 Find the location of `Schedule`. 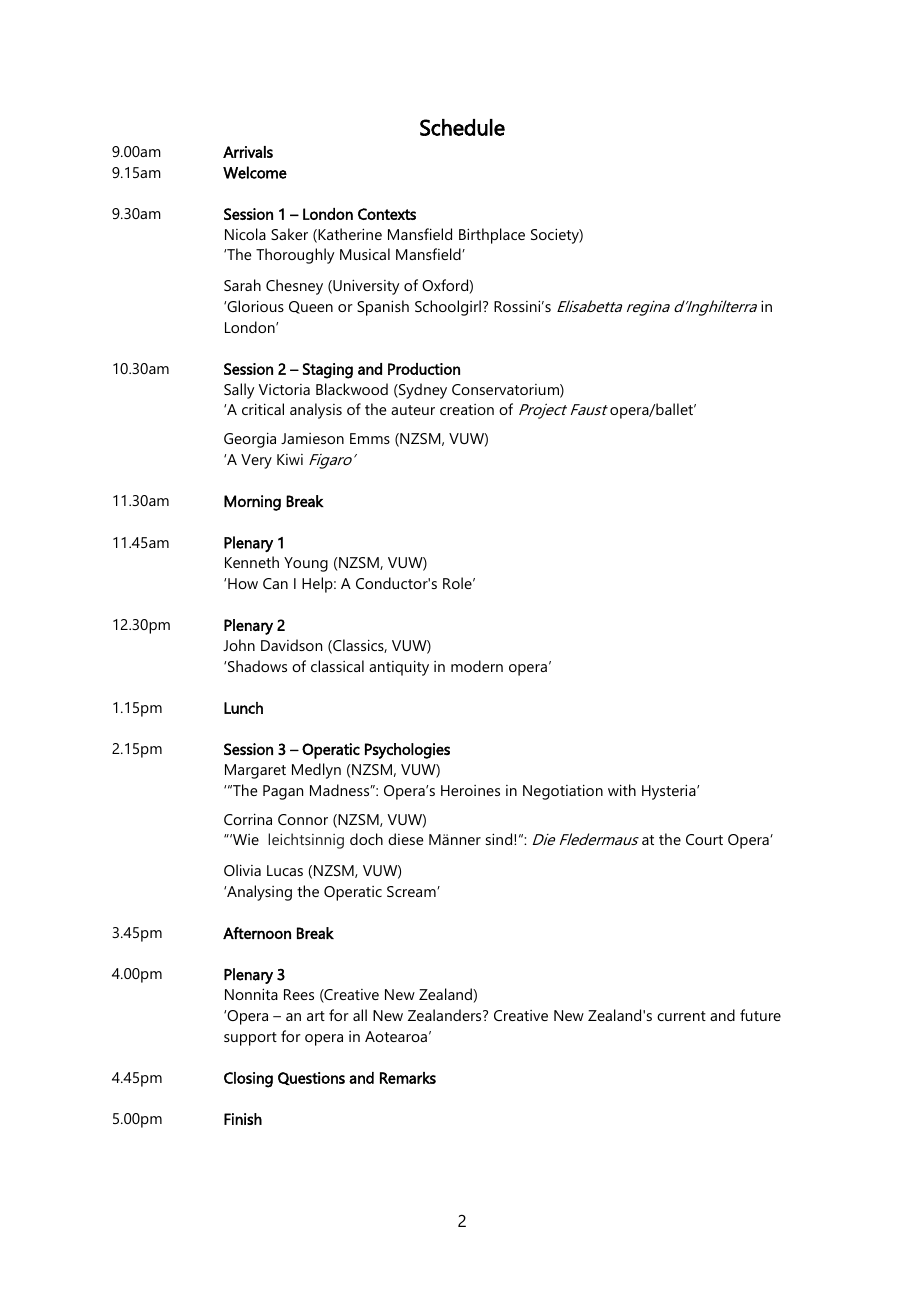

Schedule is located at coordinates (462, 127).
